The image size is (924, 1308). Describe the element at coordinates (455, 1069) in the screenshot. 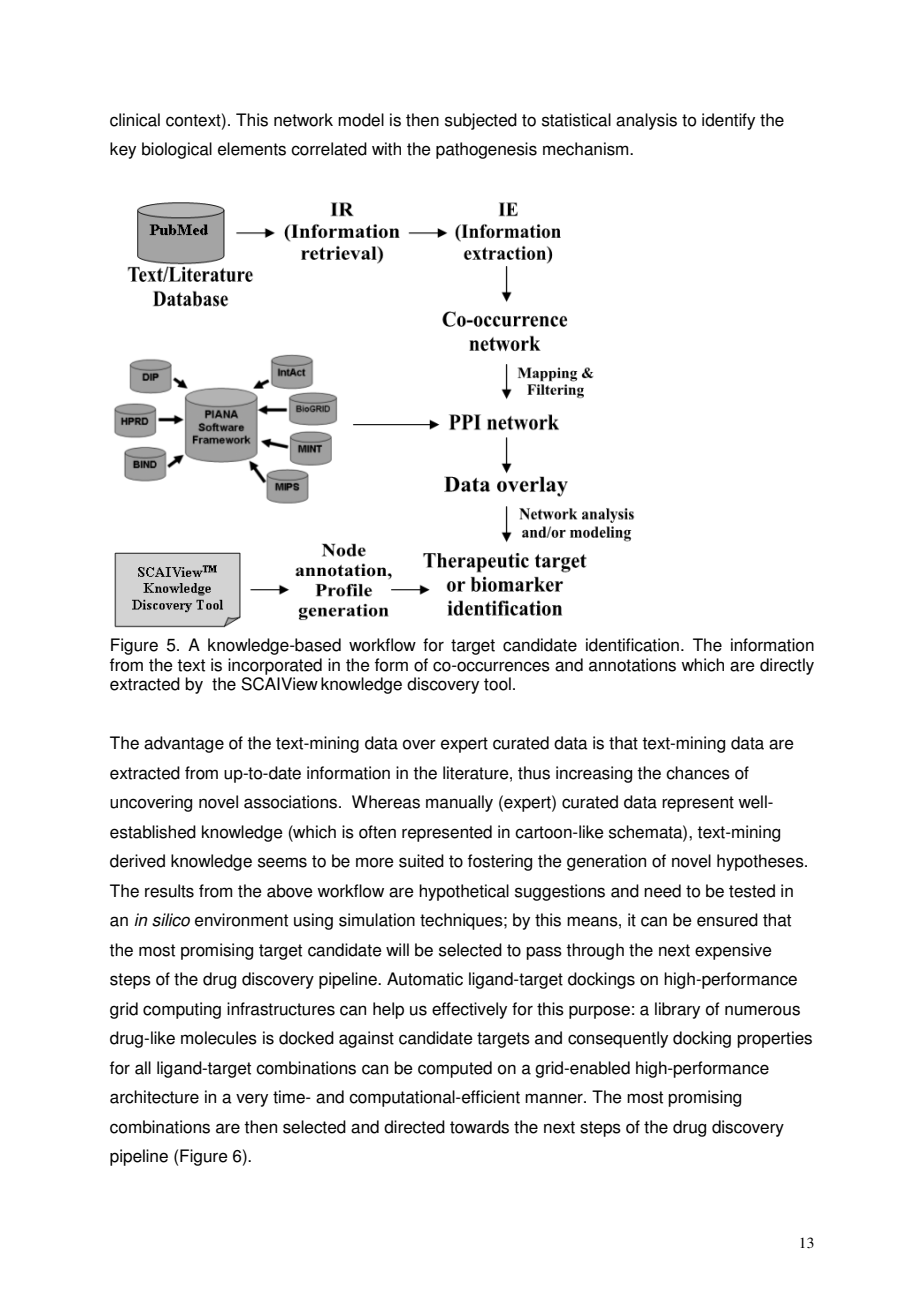

I see `computed` at that location.
